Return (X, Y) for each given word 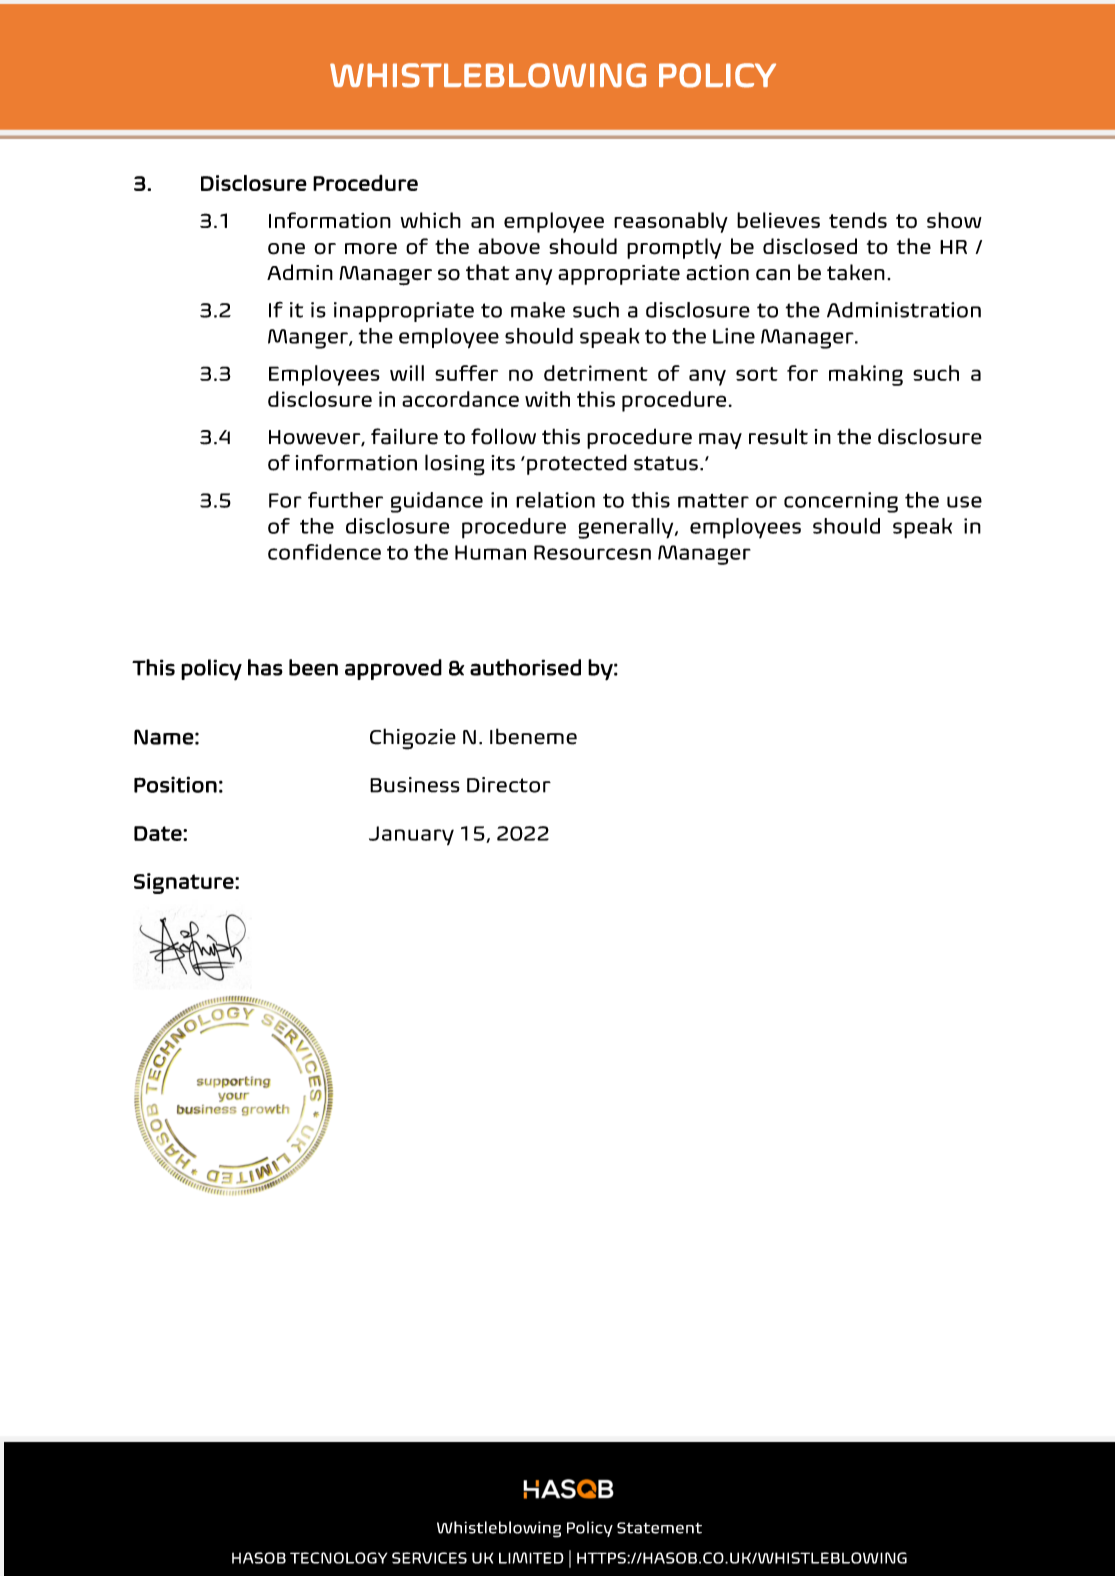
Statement (659, 1528)
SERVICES (429, 1558)
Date (159, 833)
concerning (841, 502)
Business (415, 785)
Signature (185, 883)
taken (856, 272)
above (509, 246)
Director (509, 785)
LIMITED (531, 1558)
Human (490, 552)
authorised (525, 667)
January (411, 836)
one (286, 249)
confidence (324, 552)
